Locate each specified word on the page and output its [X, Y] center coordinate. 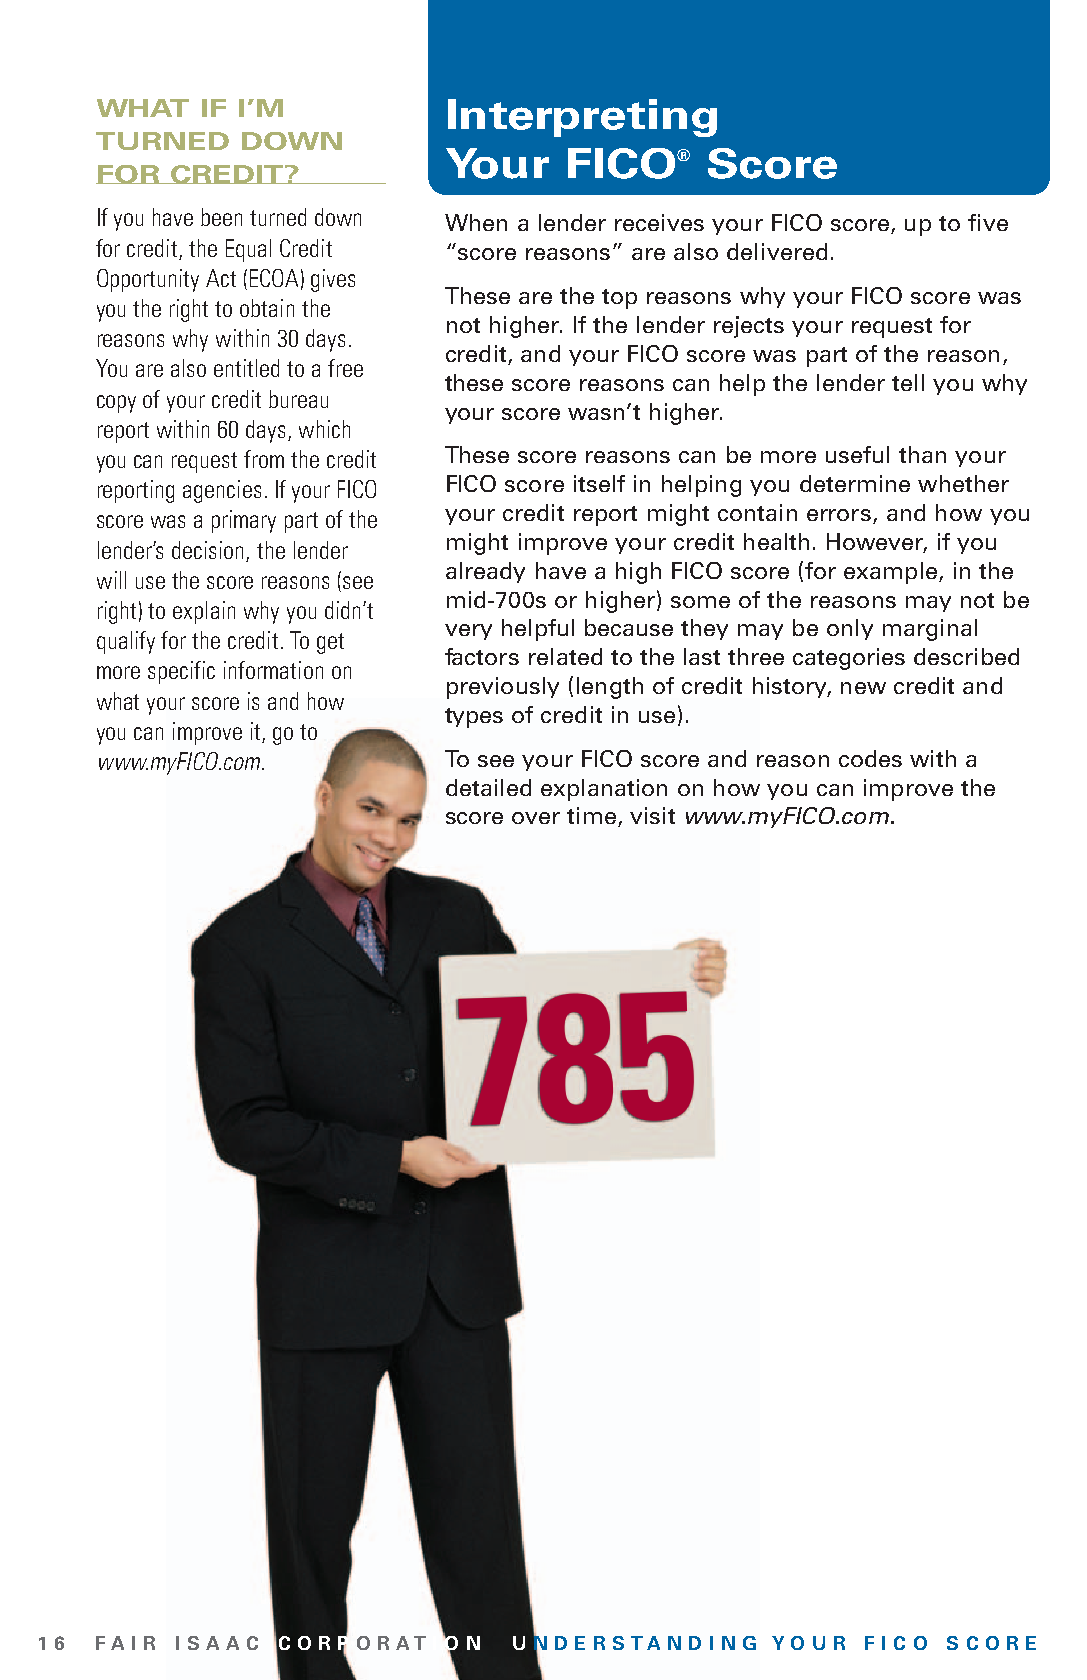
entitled [246, 368]
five [988, 222]
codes [870, 758]
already [485, 572]
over [536, 818]
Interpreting [582, 118]
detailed [488, 787]
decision [207, 550]
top [619, 299]
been [221, 217]
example [890, 573]
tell [908, 382]
